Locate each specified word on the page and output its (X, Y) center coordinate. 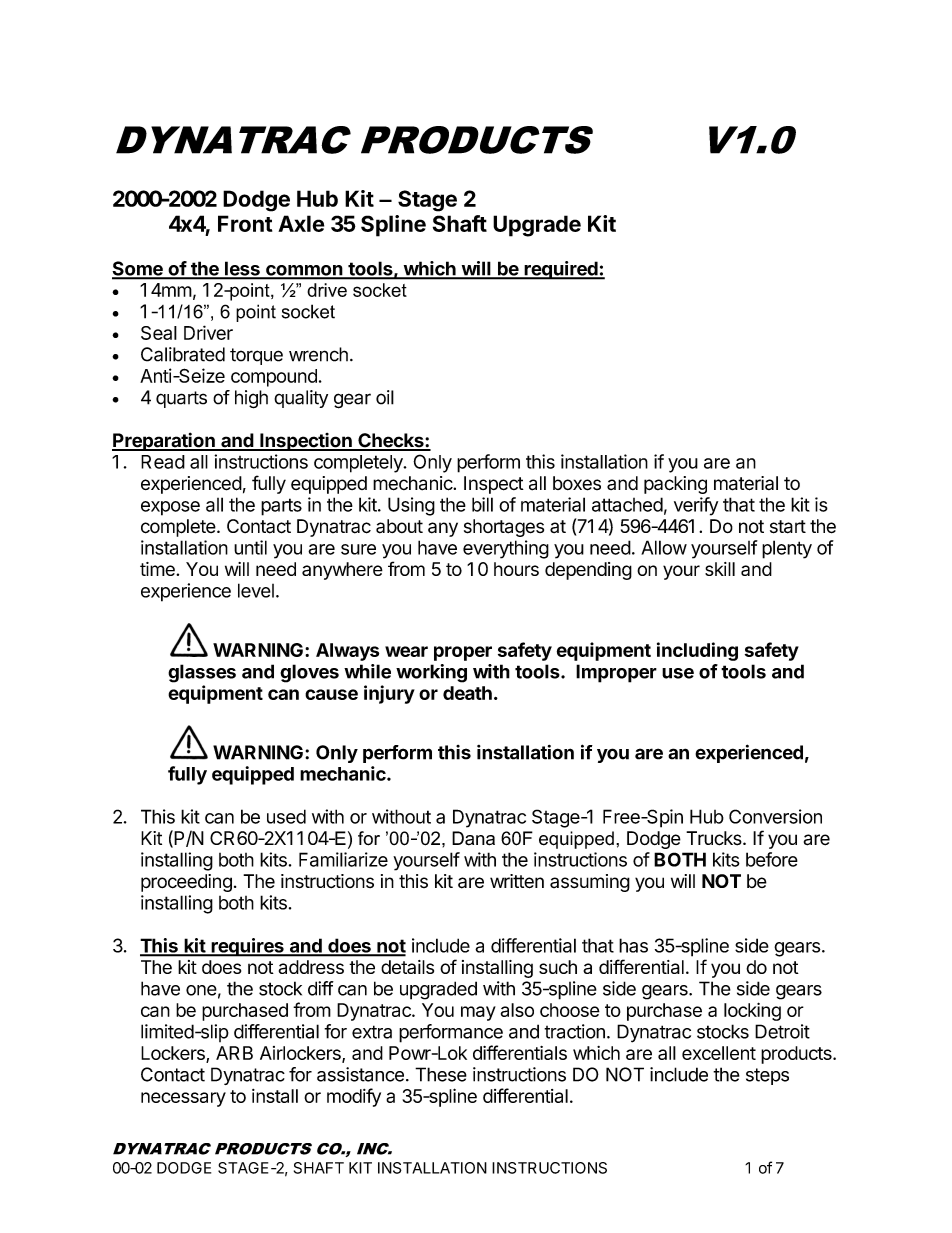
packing (675, 485)
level (256, 590)
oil (385, 397)
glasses (202, 673)
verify (696, 506)
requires (247, 947)
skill (720, 569)
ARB (234, 1053)
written (517, 881)
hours (516, 569)
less (242, 270)
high (251, 399)
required (561, 270)
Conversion (775, 816)
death (467, 693)
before (772, 859)
